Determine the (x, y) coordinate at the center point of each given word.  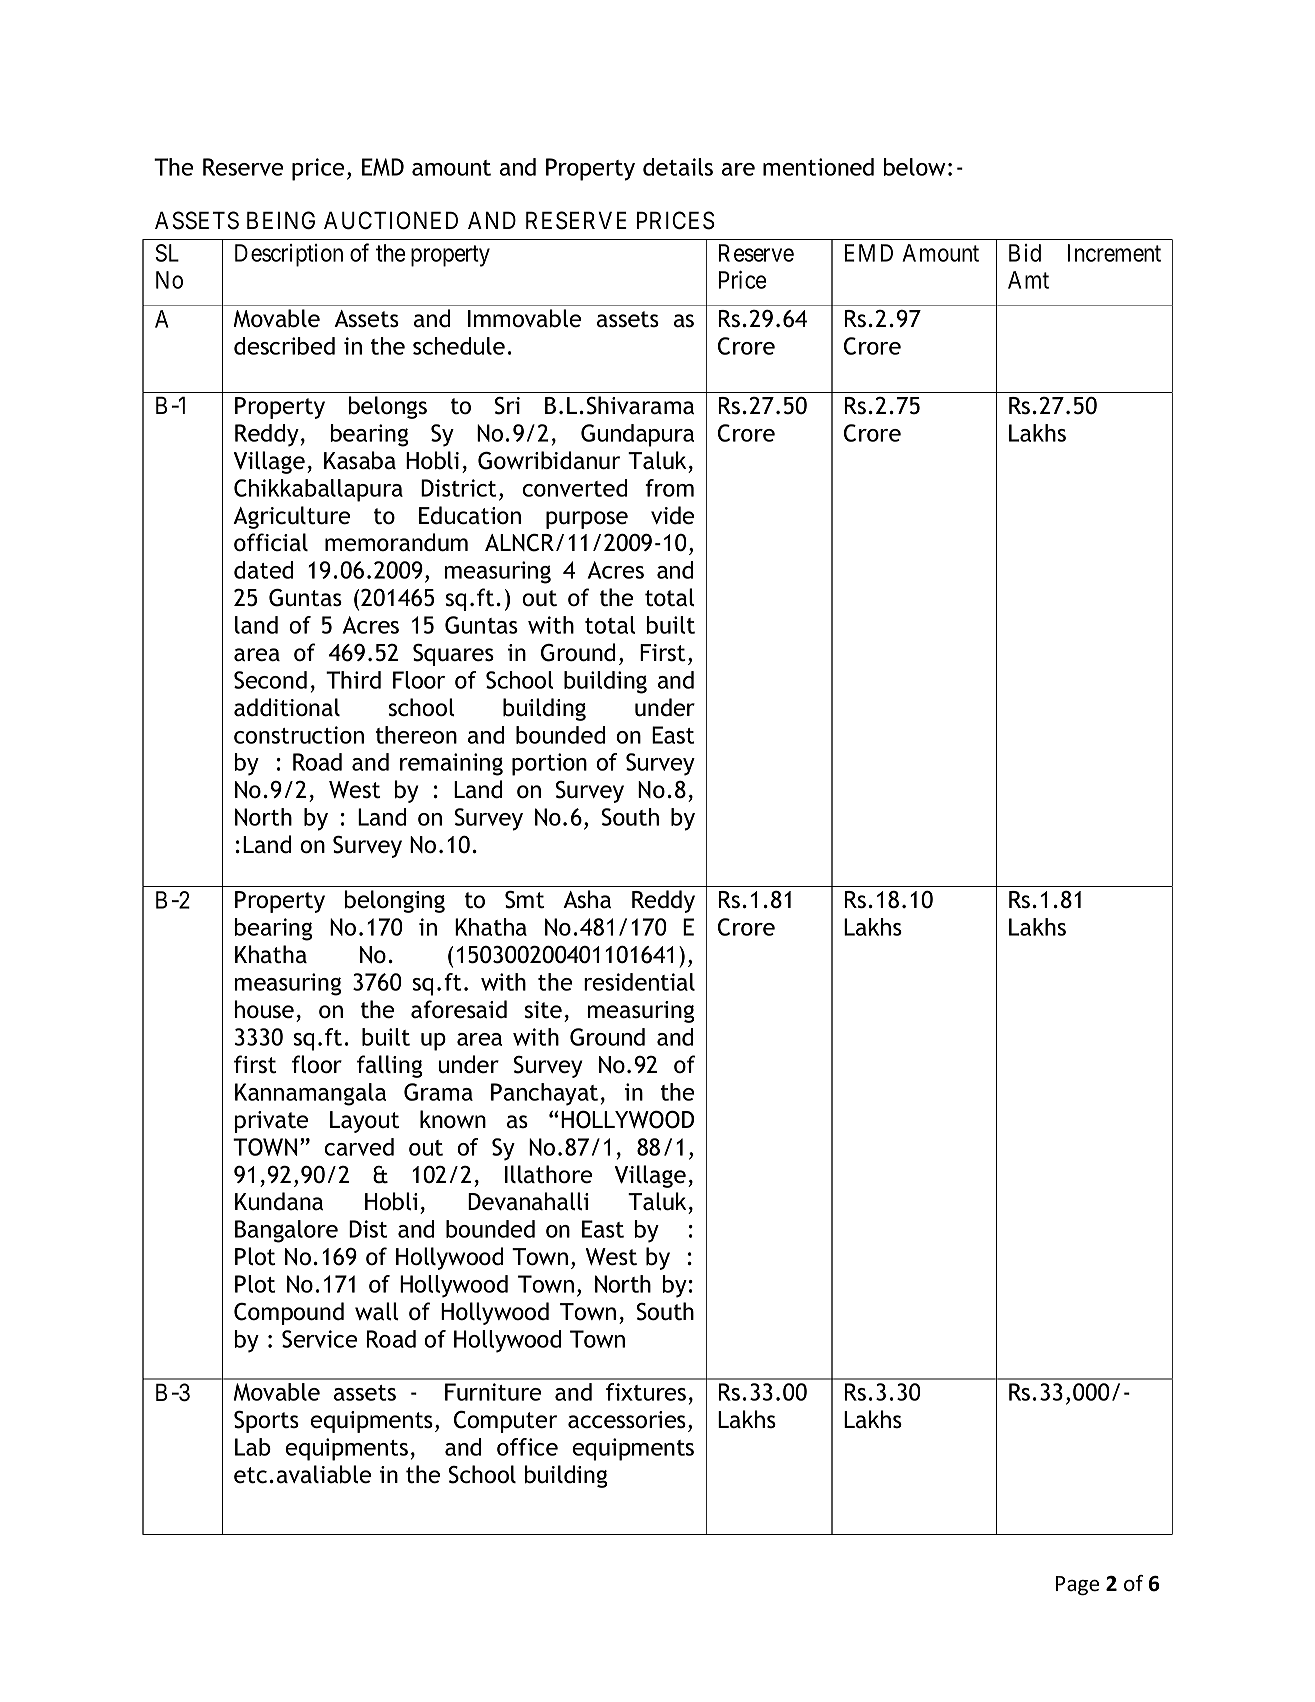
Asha (587, 899)
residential (639, 982)
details (678, 167)
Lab (253, 1447)
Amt (1028, 280)
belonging (395, 901)
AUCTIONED (391, 220)
